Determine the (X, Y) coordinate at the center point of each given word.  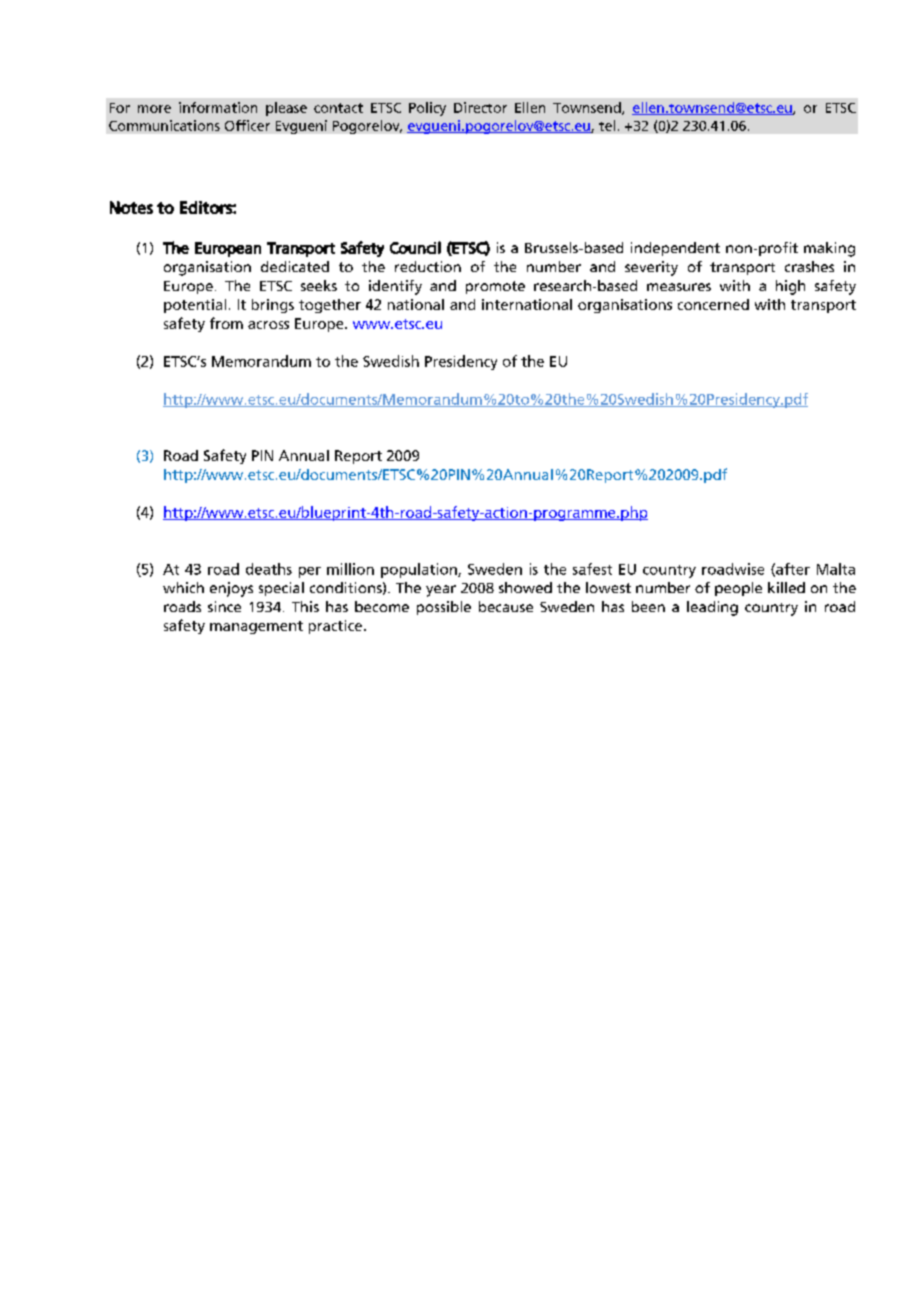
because (506, 606)
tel (607, 125)
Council (415, 247)
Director (480, 107)
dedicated (295, 266)
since (224, 606)
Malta (836, 569)
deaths (269, 569)
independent (675, 249)
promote (495, 287)
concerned (713, 304)
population (420, 570)
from (226, 323)
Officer (247, 125)
